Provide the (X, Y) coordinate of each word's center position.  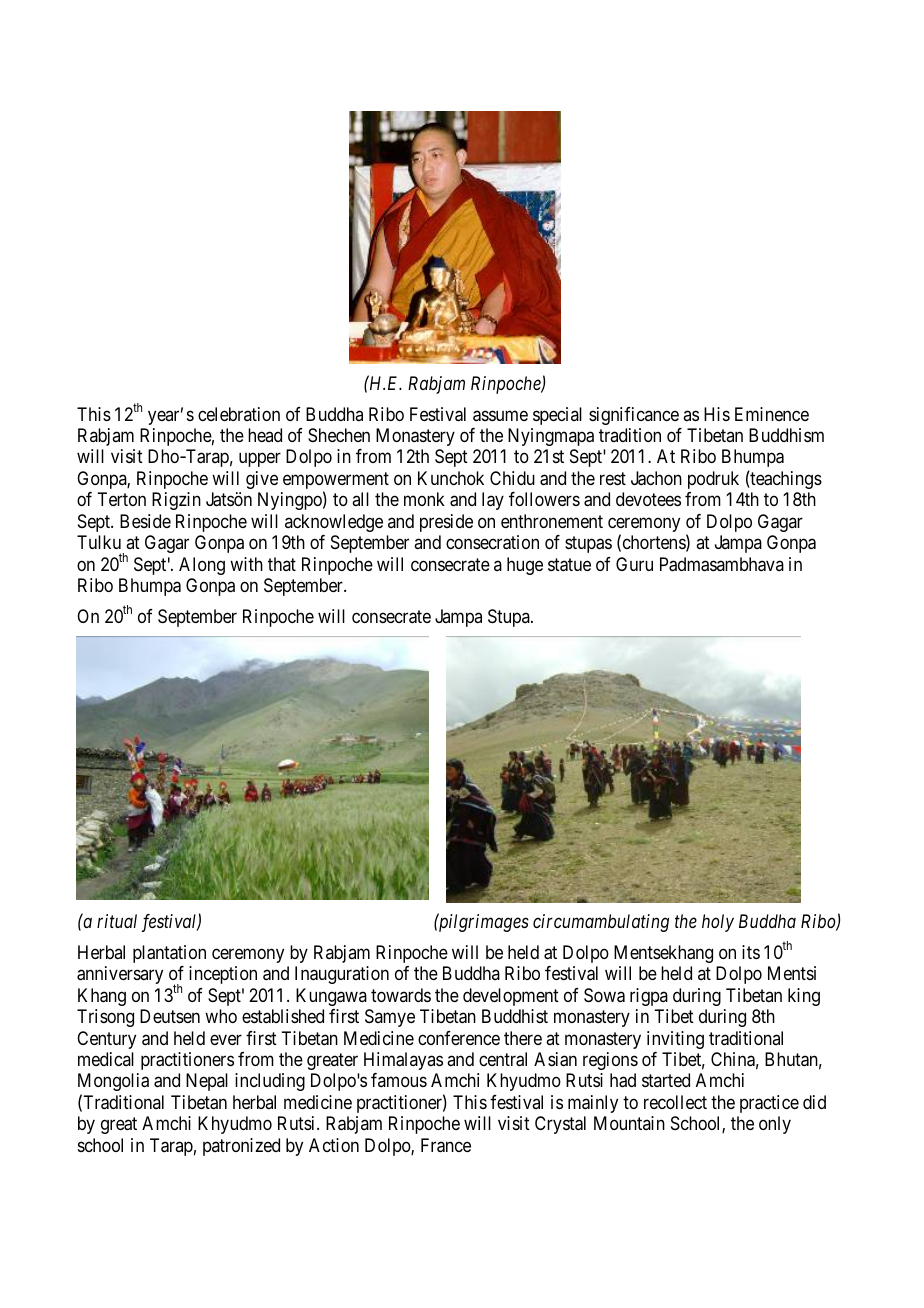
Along (202, 566)
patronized (241, 1147)
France (446, 1145)
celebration (239, 414)
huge (525, 566)
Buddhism (786, 435)
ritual (117, 921)
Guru (634, 564)
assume (500, 416)
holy (718, 923)
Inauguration (342, 975)
